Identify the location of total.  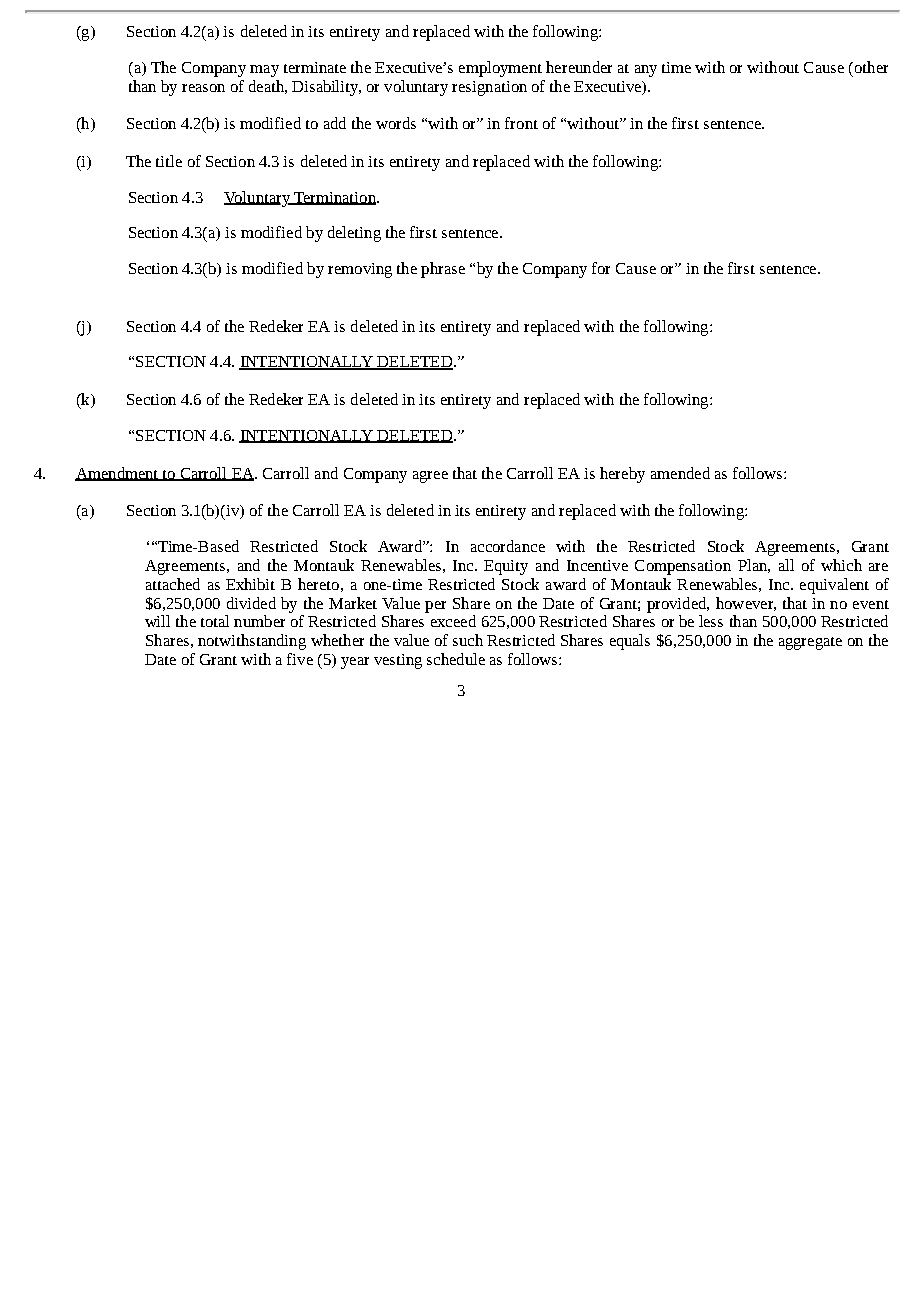
(215, 621).
